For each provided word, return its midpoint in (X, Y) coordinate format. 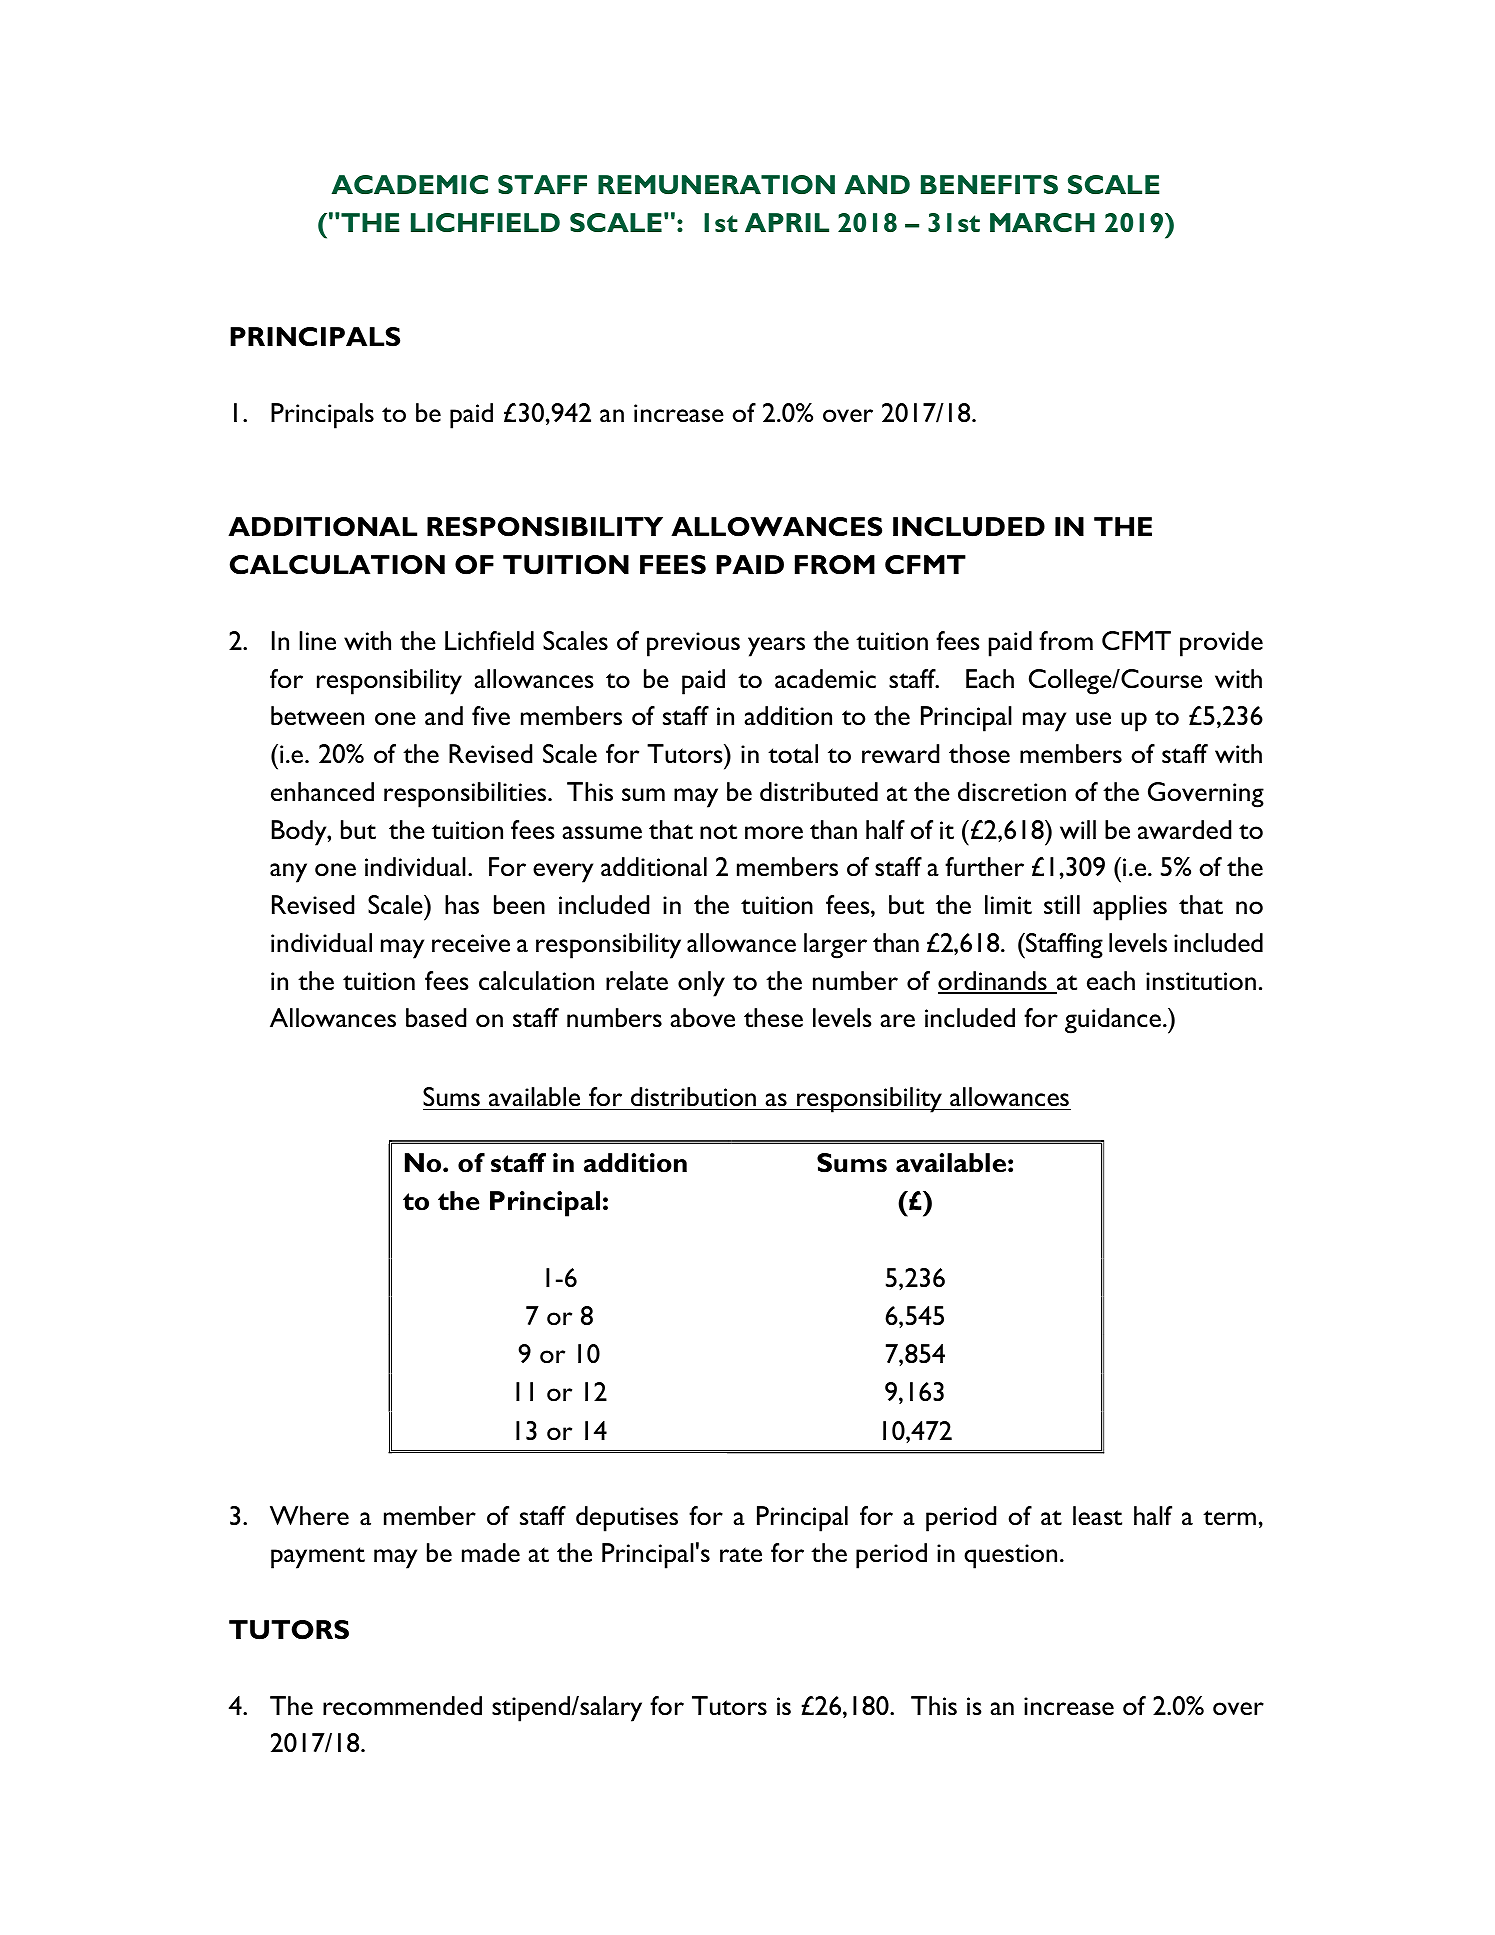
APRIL (787, 222)
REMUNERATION (716, 185)
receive (471, 943)
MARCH (1042, 222)
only (701, 984)
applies (1130, 908)
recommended (402, 1705)
